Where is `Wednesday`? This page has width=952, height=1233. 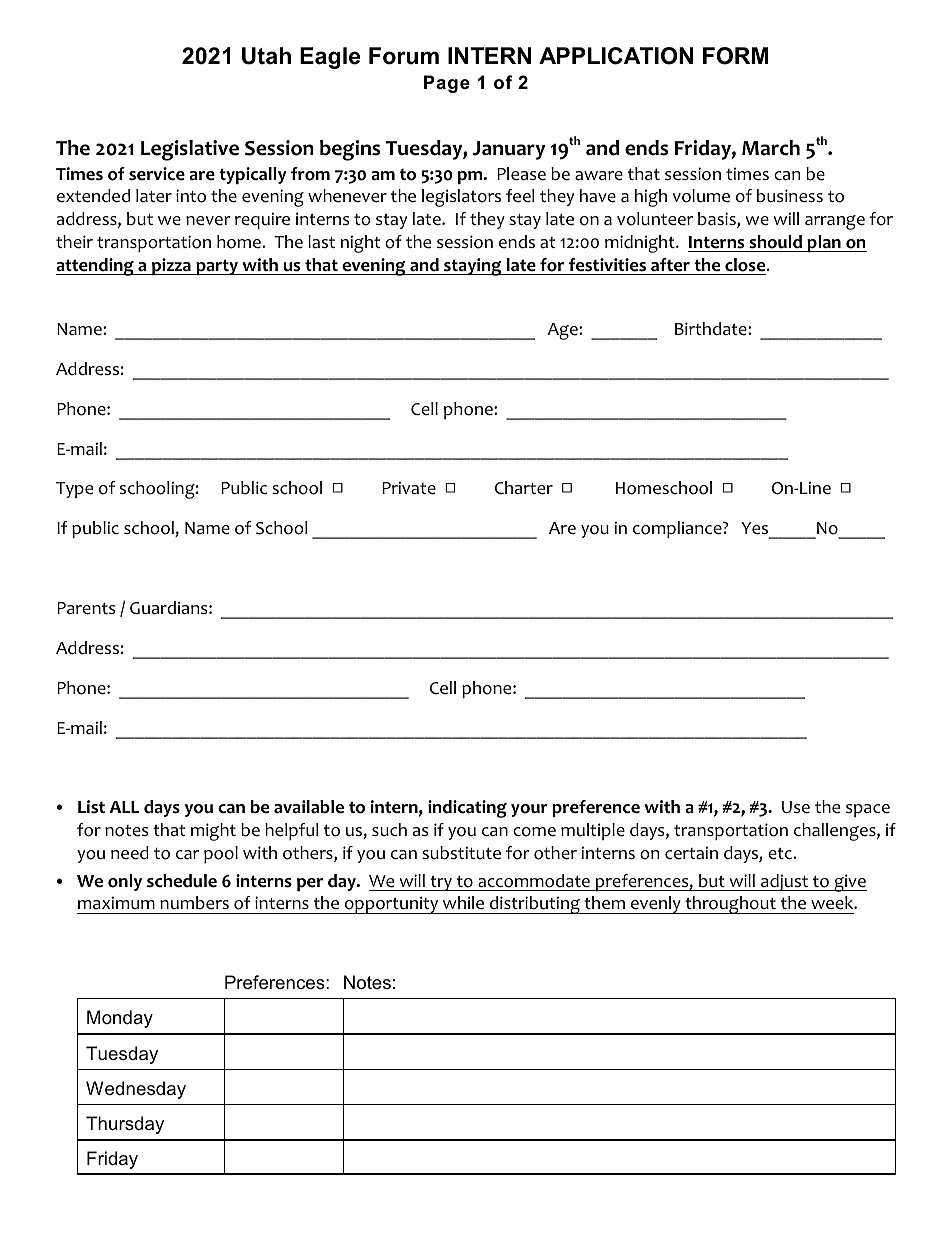 Wednesday is located at coordinates (136, 1090).
